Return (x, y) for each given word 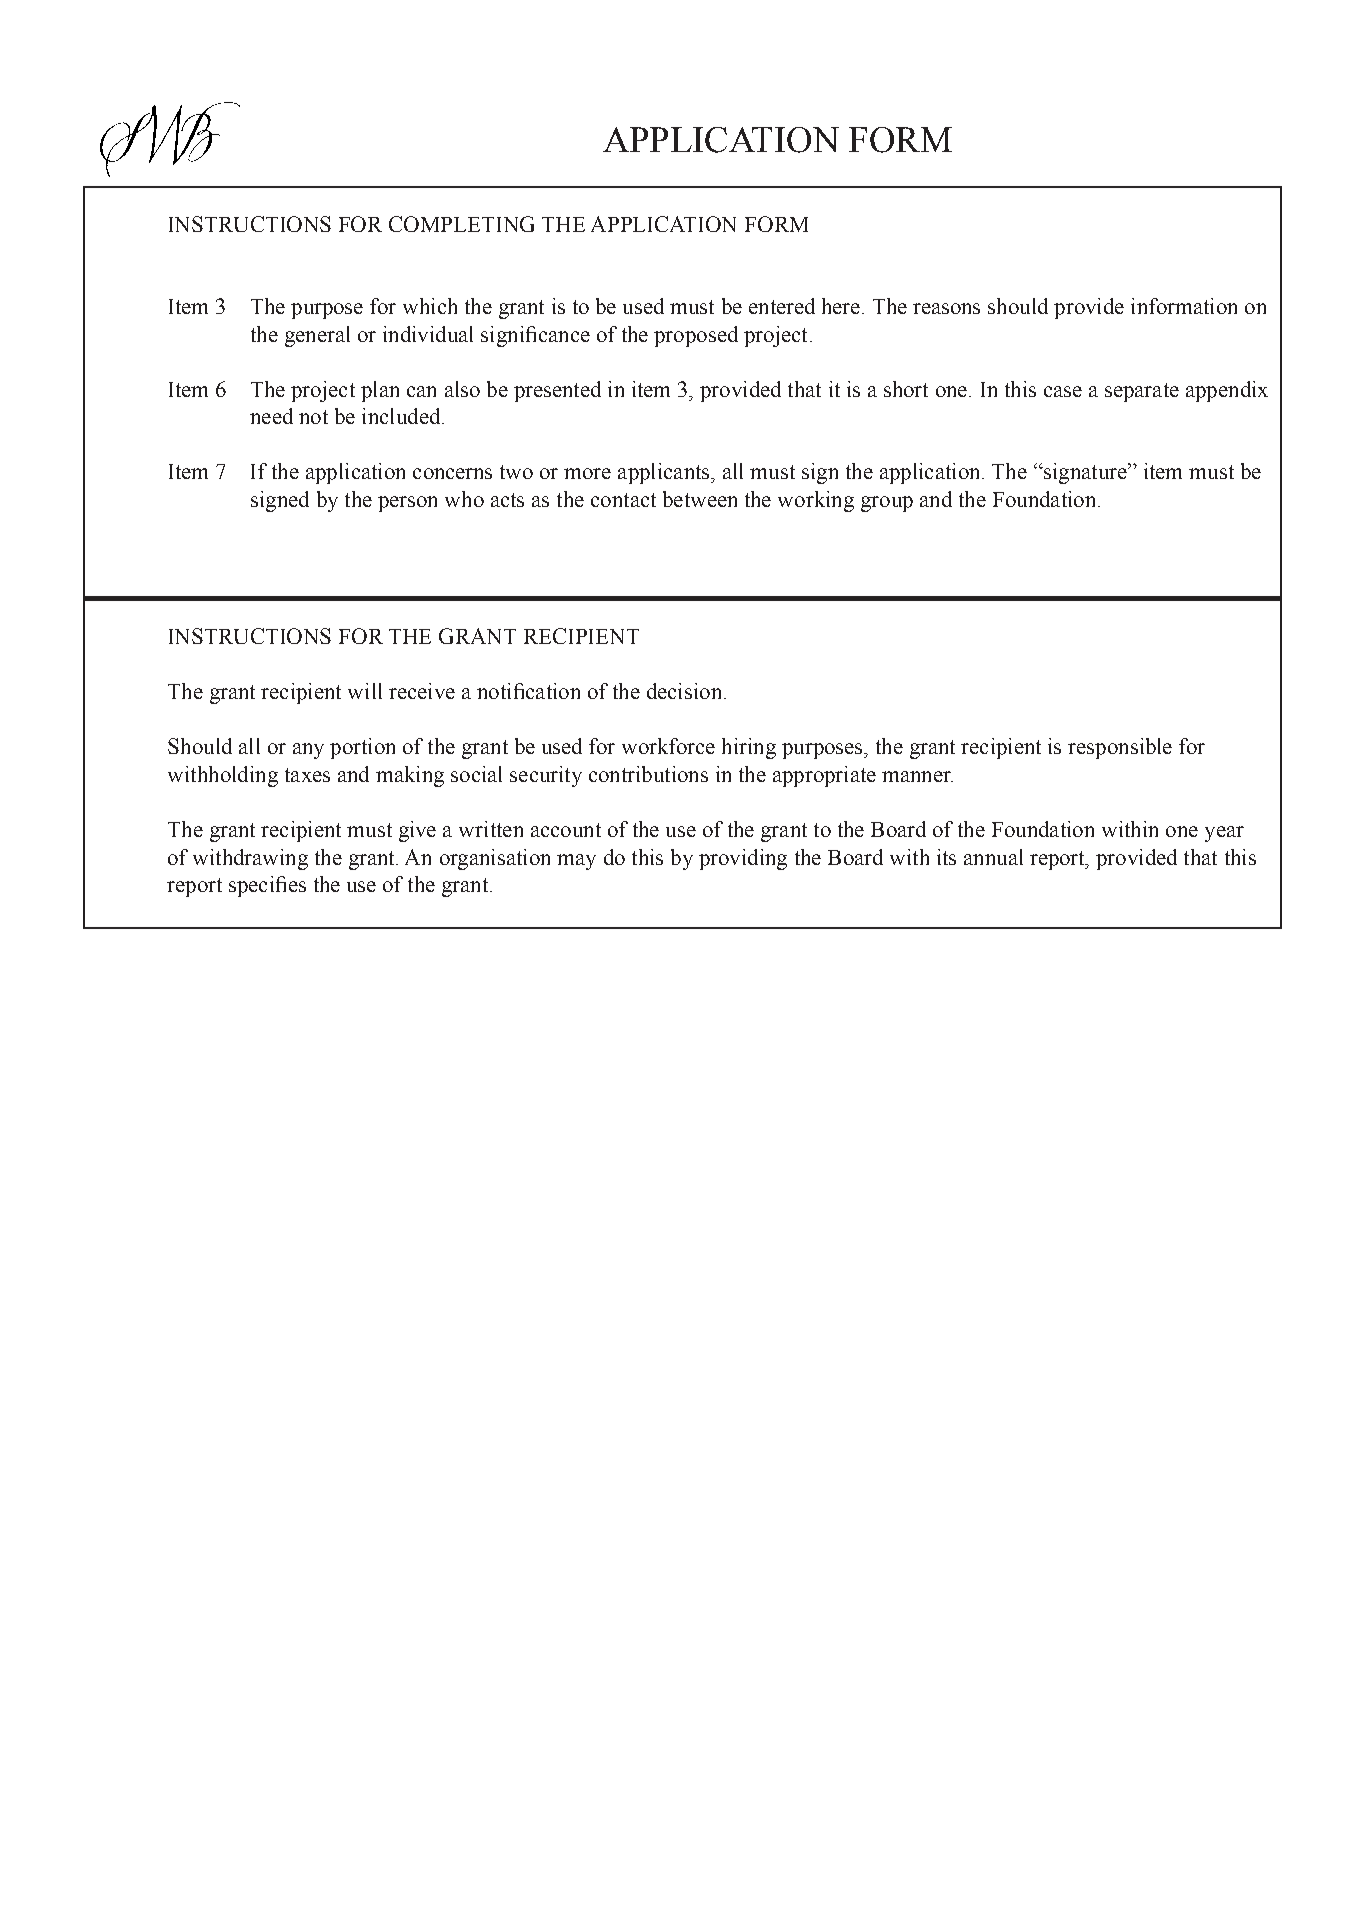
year (1224, 834)
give (417, 831)
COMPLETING (461, 224)
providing (743, 859)
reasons (946, 308)
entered (782, 306)
